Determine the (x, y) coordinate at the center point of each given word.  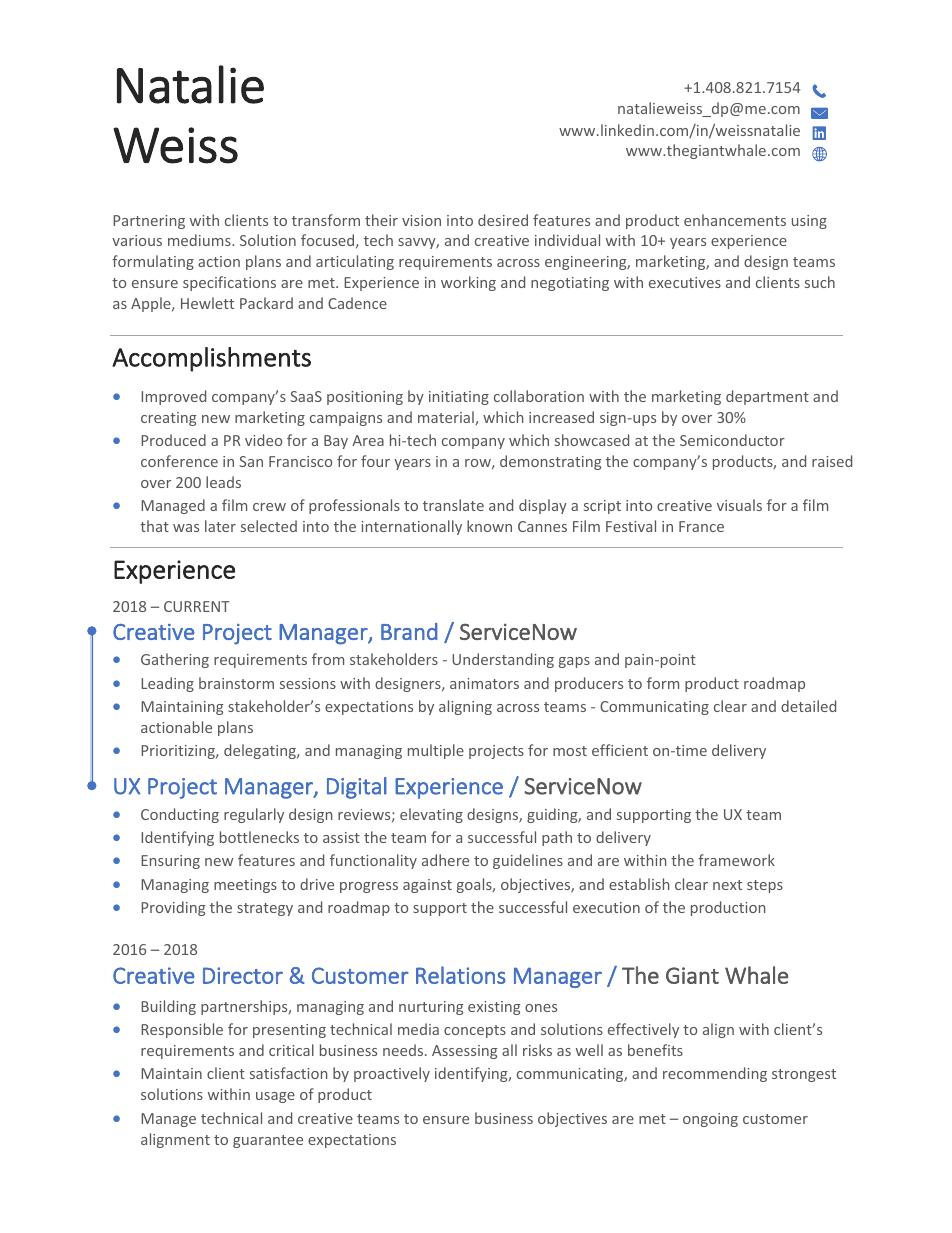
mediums (200, 240)
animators (484, 683)
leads (223, 482)
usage (275, 1097)
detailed (808, 706)
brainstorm (236, 683)
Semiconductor (732, 440)
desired (503, 220)
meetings (245, 886)
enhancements (735, 220)
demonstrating (550, 462)
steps (765, 886)
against (427, 886)
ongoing (710, 1120)
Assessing (464, 1052)
